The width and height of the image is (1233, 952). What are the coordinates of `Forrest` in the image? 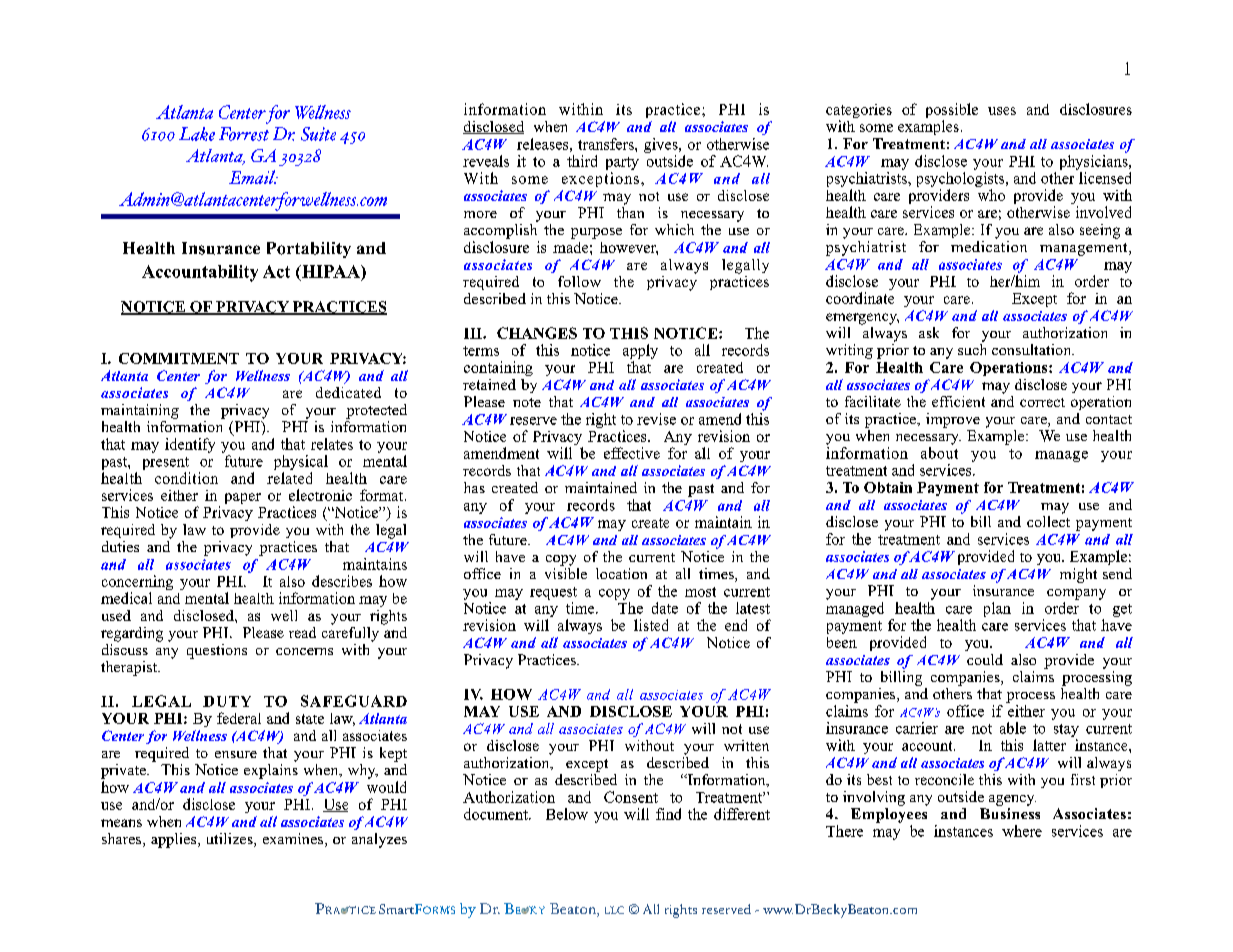 It's located at (244, 134).
